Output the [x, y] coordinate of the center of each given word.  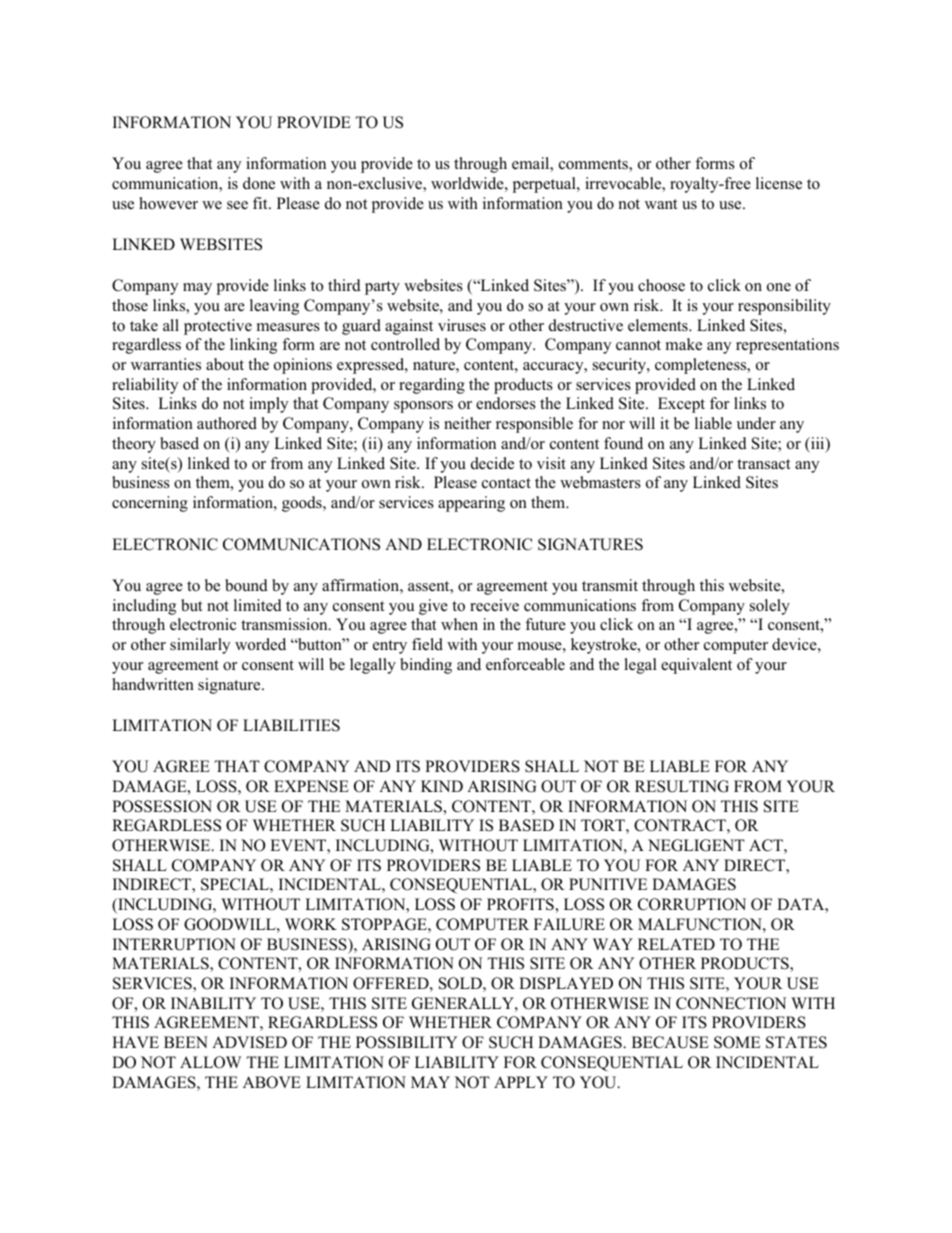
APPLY [521, 1082]
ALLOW [210, 1062]
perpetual [545, 185]
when [459, 624]
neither [467, 423]
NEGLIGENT [696, 845]
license [779, 183]
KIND [442, 786]
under [756, 423]
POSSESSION [162, 806]
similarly [200, 646]
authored [227, 423]
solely [770, 607]
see [237, 205]
